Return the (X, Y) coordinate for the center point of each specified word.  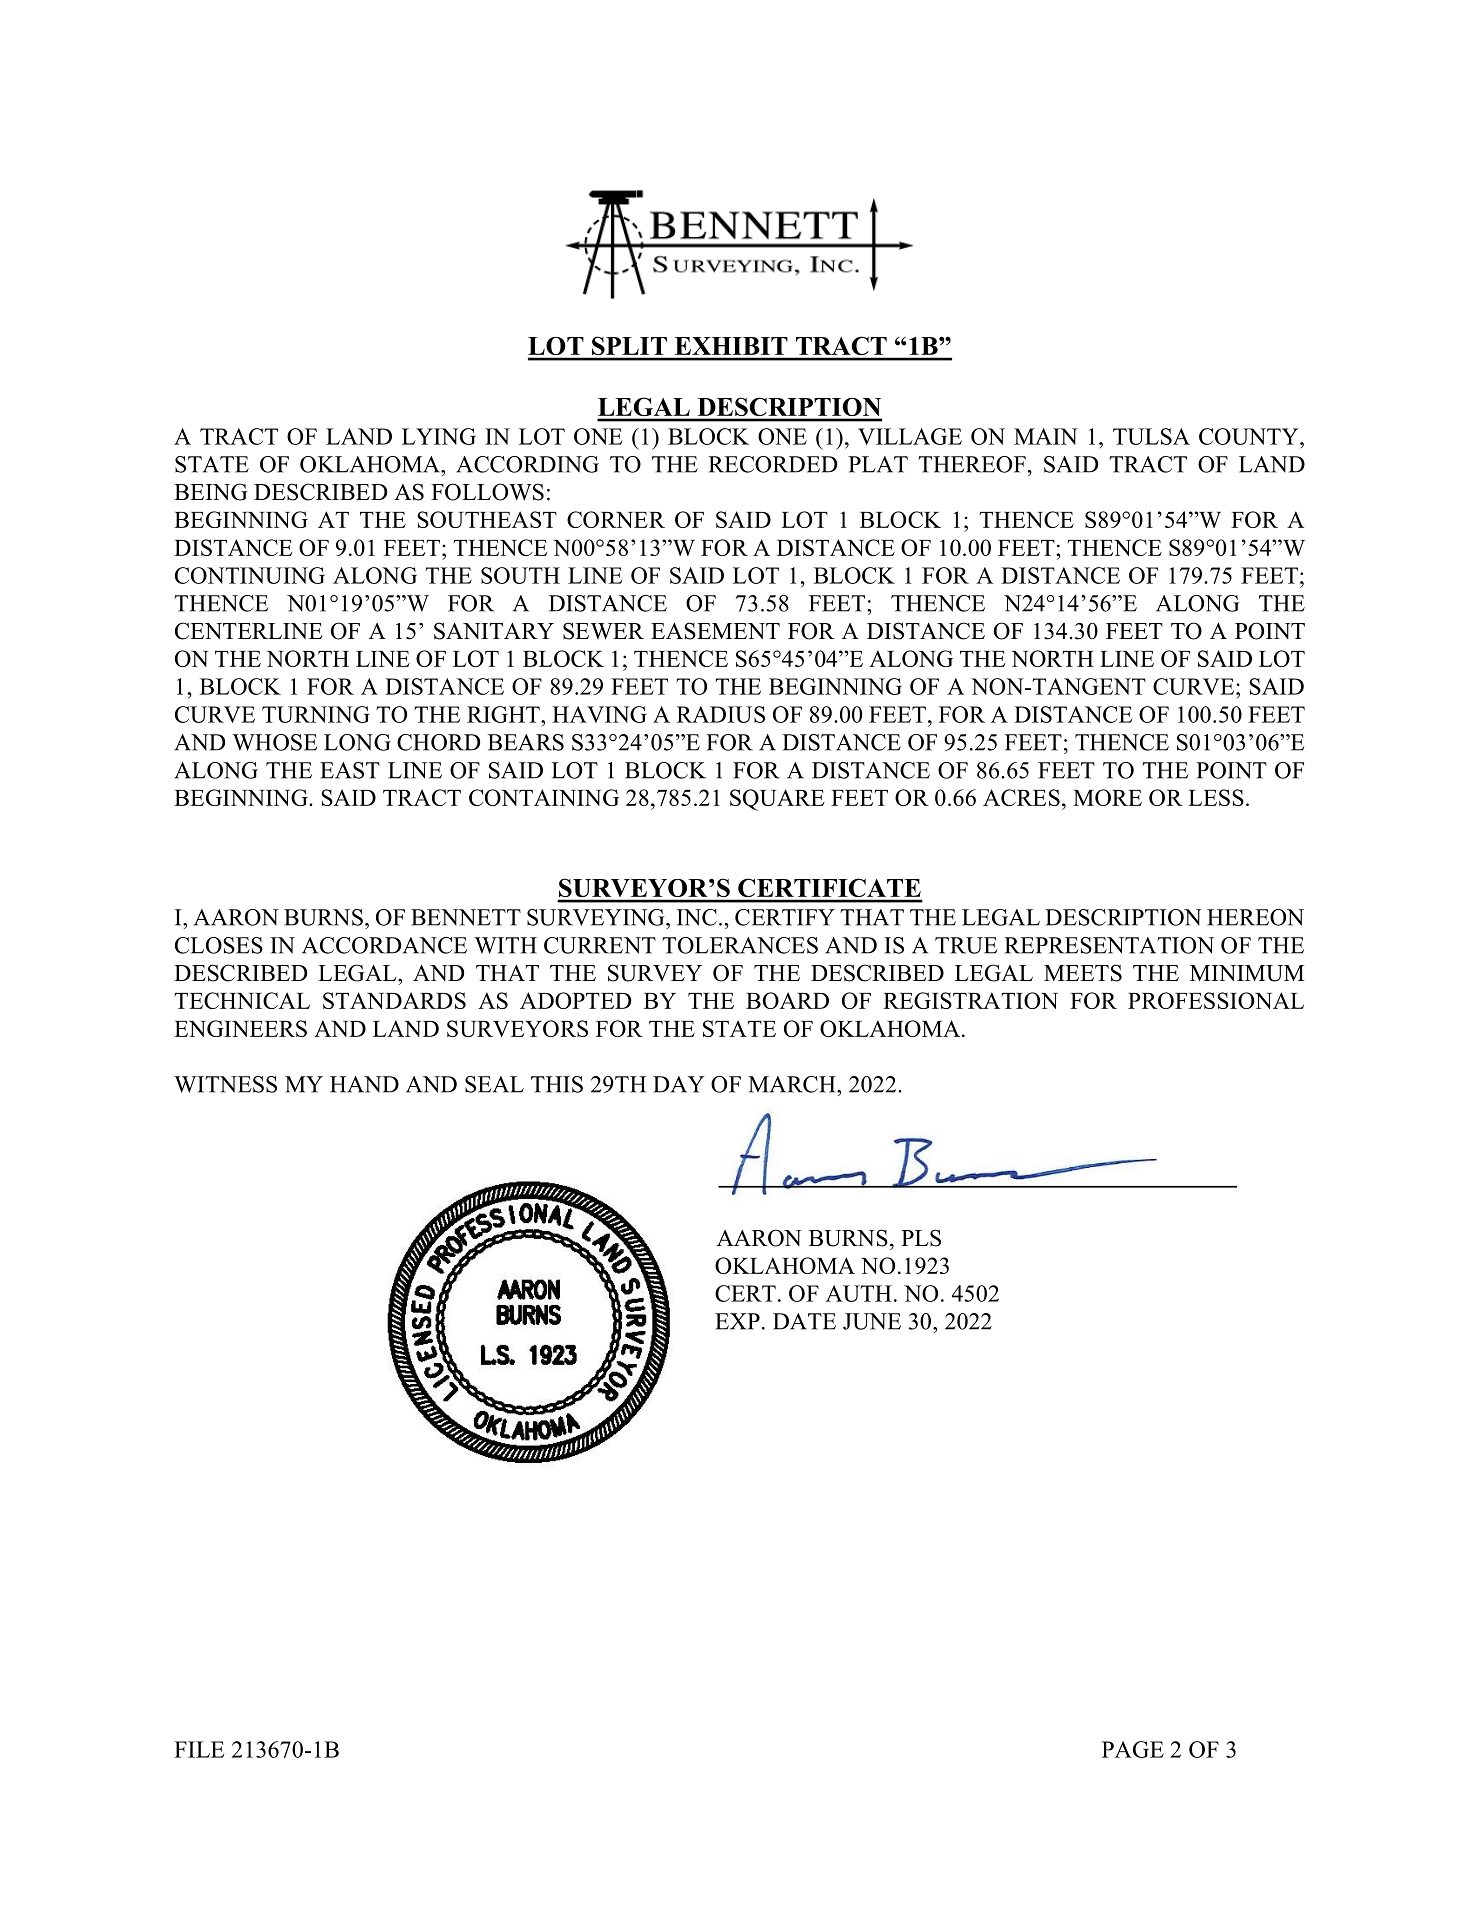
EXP (737, 1321)
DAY (679, 1084)
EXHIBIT (731, 346)
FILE (199, 1749)
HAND (364, 1084)
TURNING (316, 714)
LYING (439, 436)
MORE (1107, 797)
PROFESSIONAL (1216, 1000)
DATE (804, 1321)
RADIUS (721, 714)
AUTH (859, 1293)
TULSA (1151, 436)
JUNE (872, 1321)
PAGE (1133, 1749)
